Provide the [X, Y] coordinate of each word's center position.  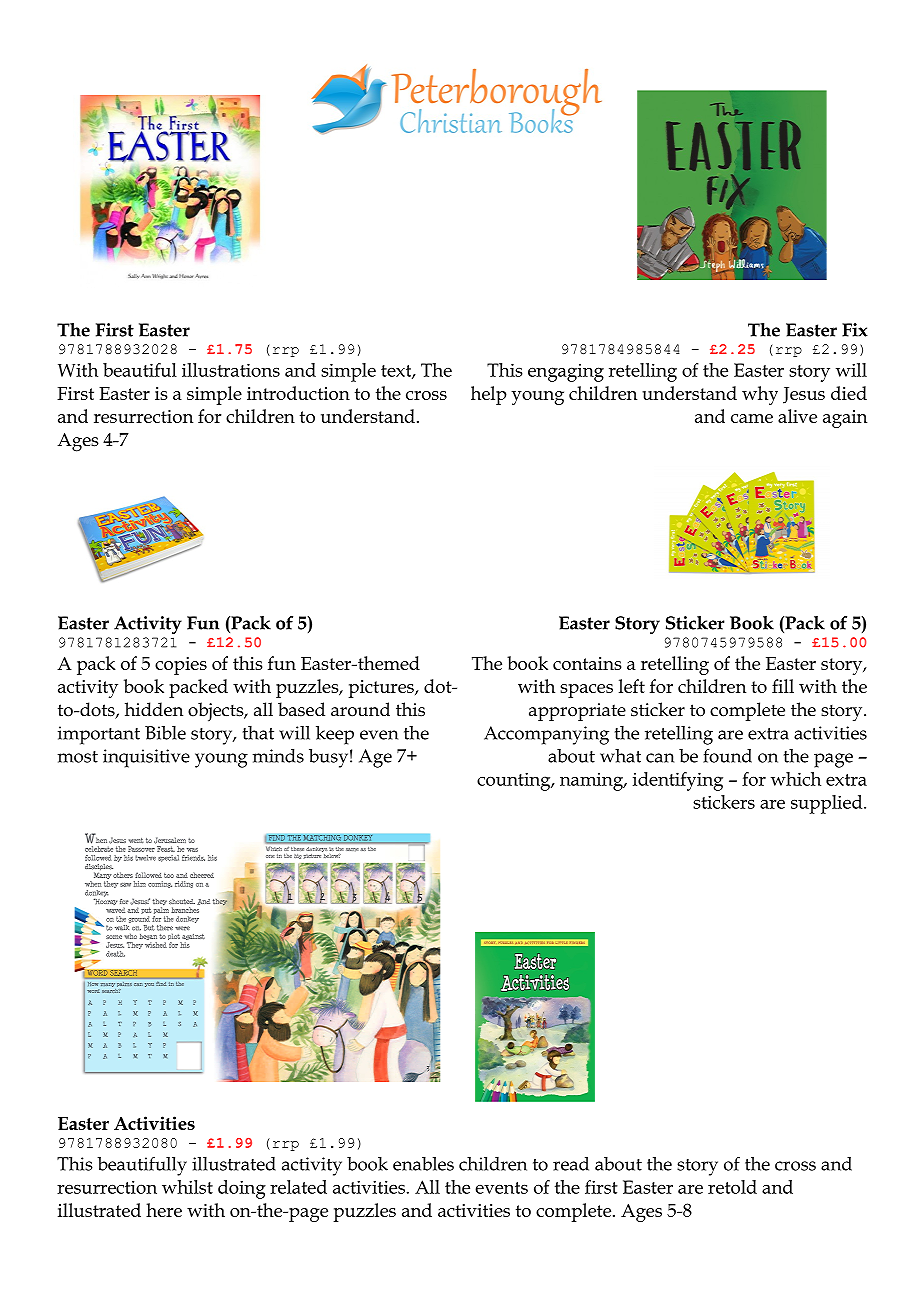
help [489, 395]
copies [181, 666]
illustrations [231, 370]
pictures [382, 689]
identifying [678, 781]
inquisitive [146, 758]
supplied [828, 804]
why [760, 395]
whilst [187, 1187]
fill [783, 686]
